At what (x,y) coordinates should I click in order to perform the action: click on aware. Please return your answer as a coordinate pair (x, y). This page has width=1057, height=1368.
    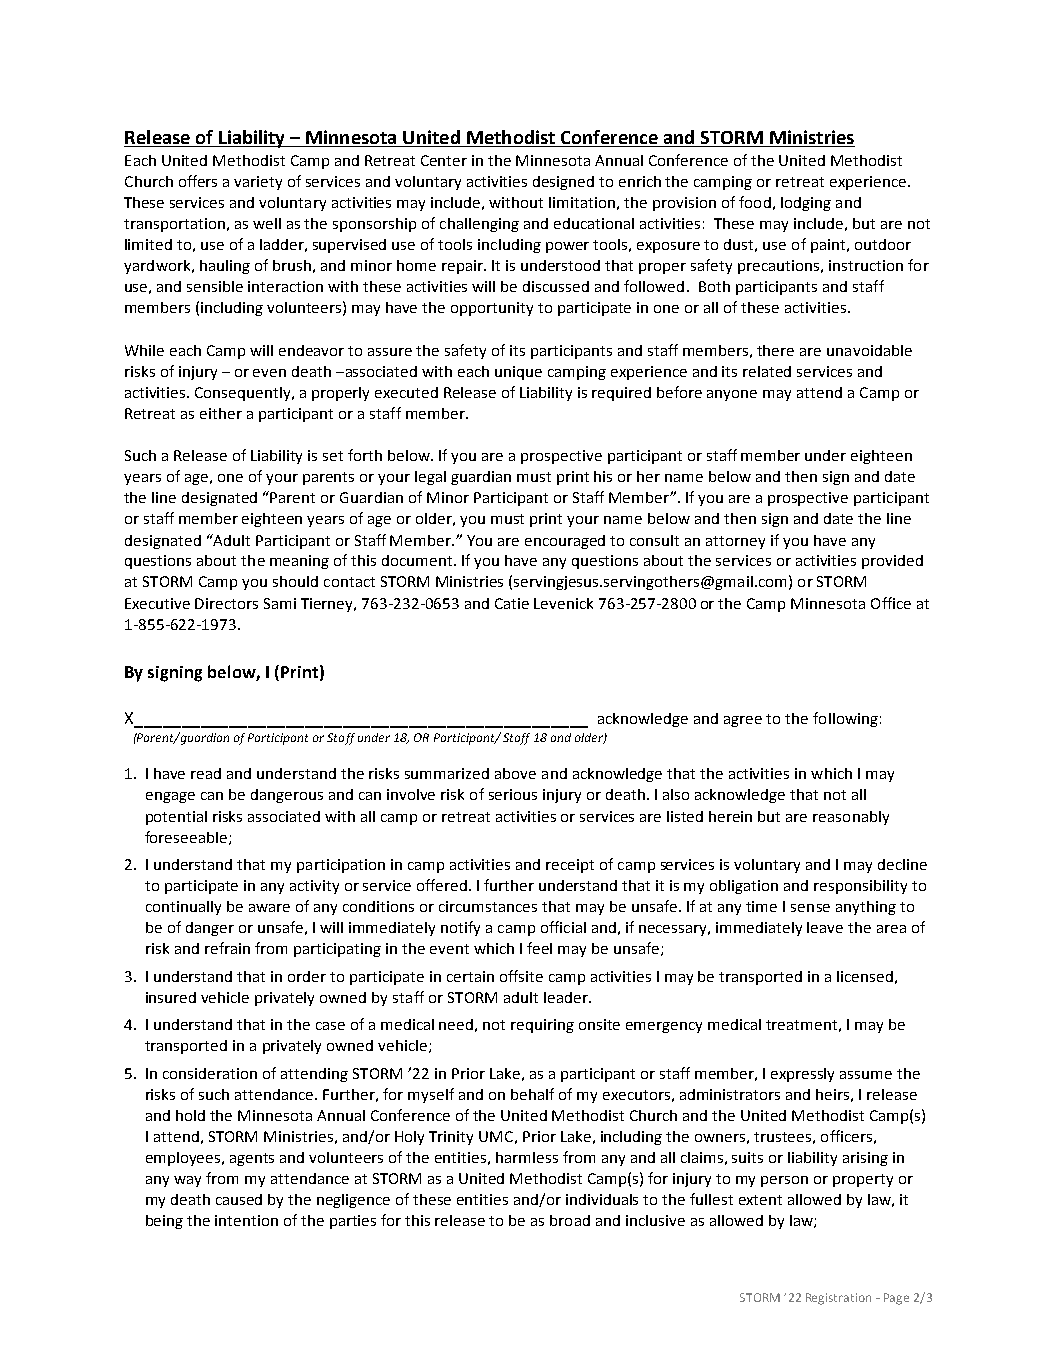
    Looking at the image, I should click on (269, 908).
